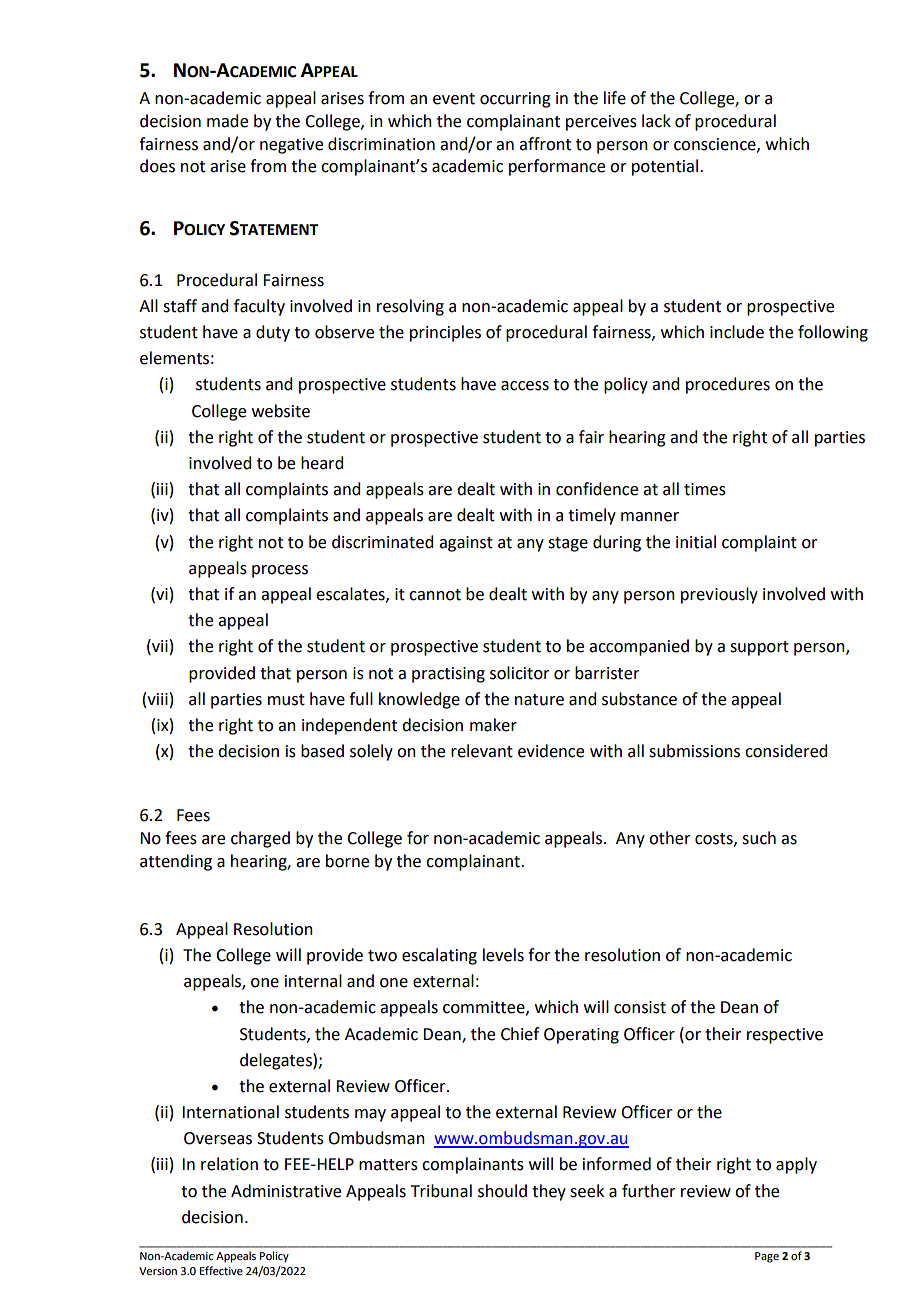 This document has height=1308, width=924. Describe the element at coordinates (286, 700) in the document. I see `must` at that location.
